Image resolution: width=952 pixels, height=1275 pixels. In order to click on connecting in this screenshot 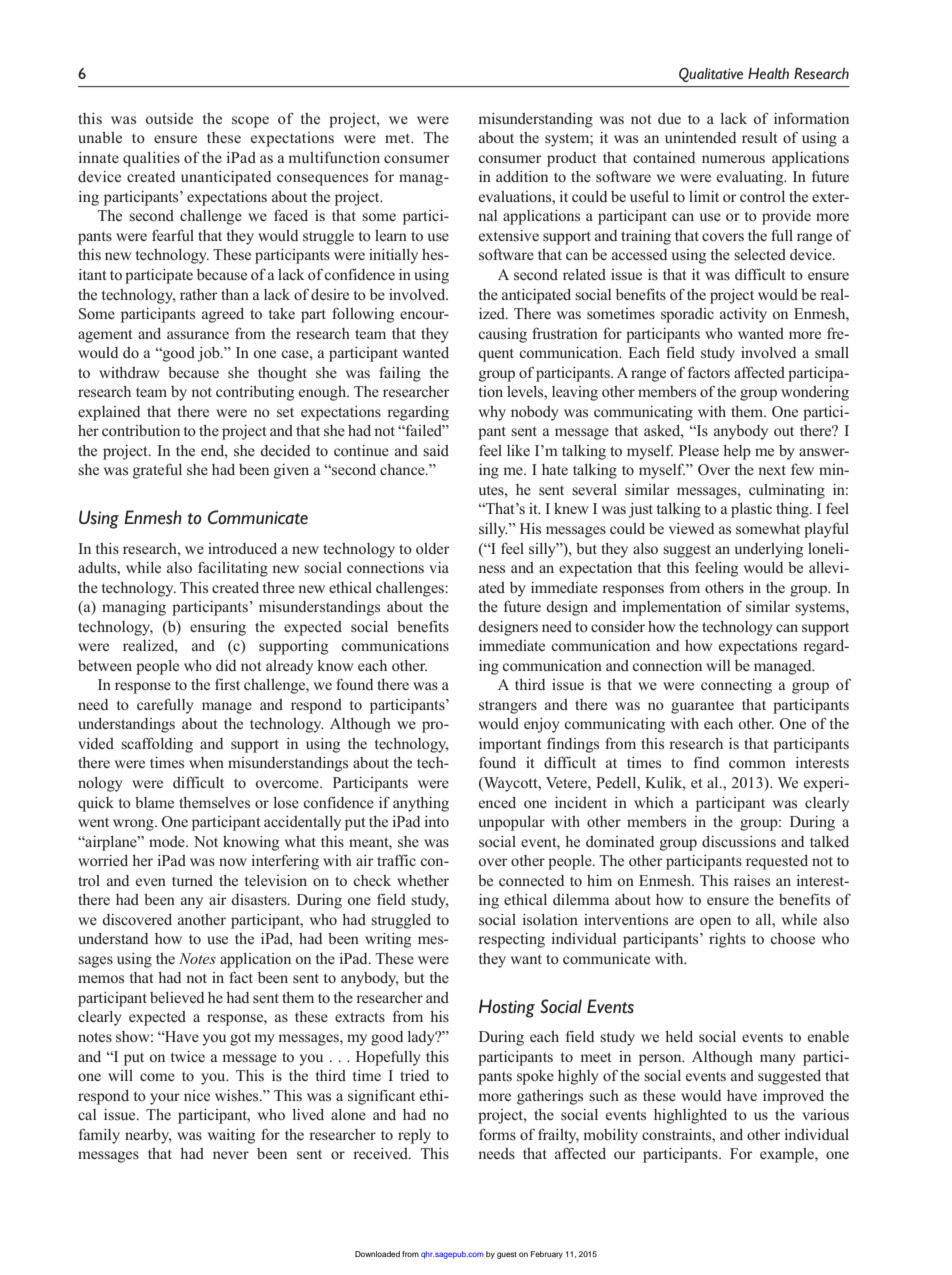, I will do `click(736, 686)`.
